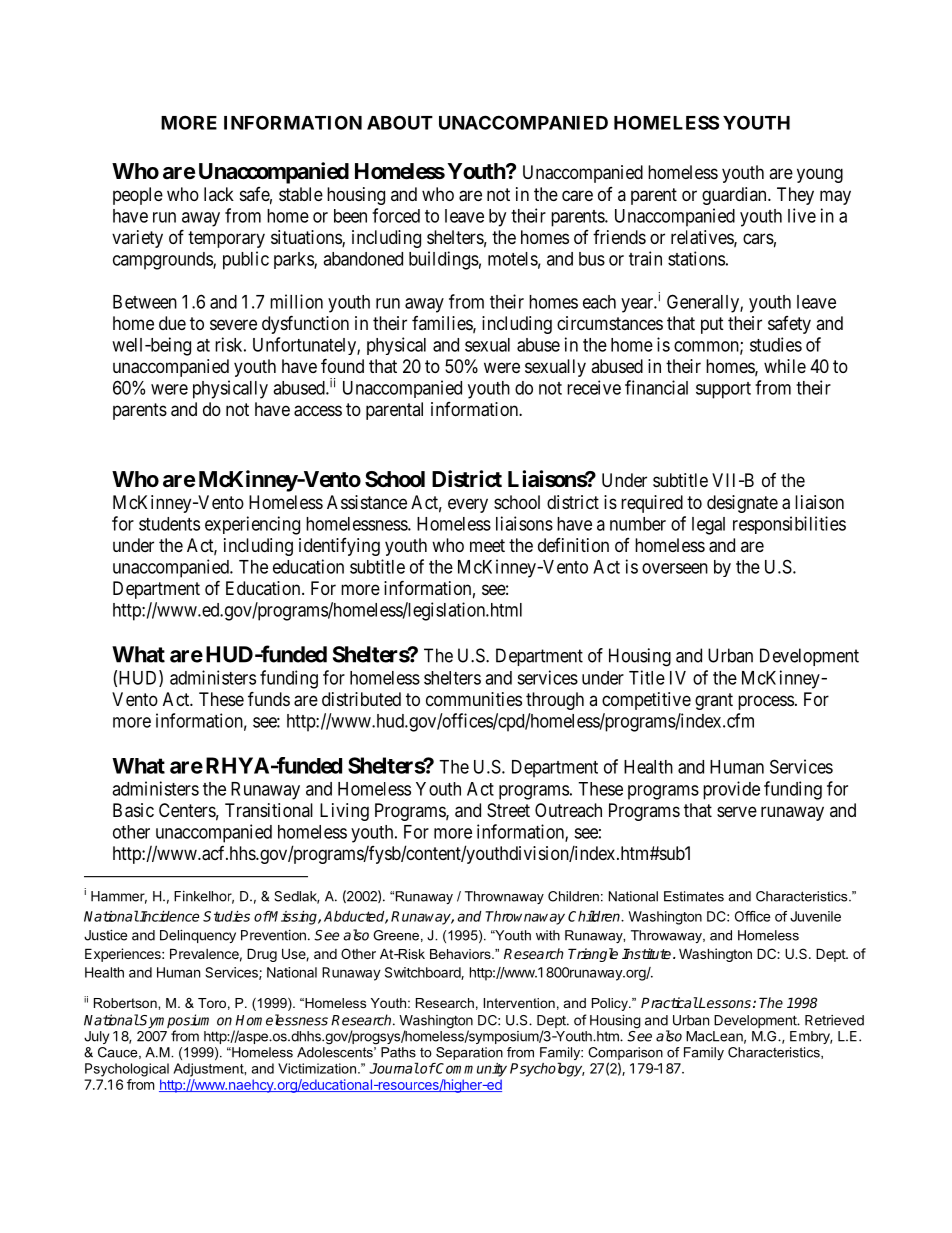 Image resolution: width=952 pixels, height=1233 pixels. What do you see at coordinates (400, 122) in the page?
I see `ABOUT` at bounding box center [400, 122].
